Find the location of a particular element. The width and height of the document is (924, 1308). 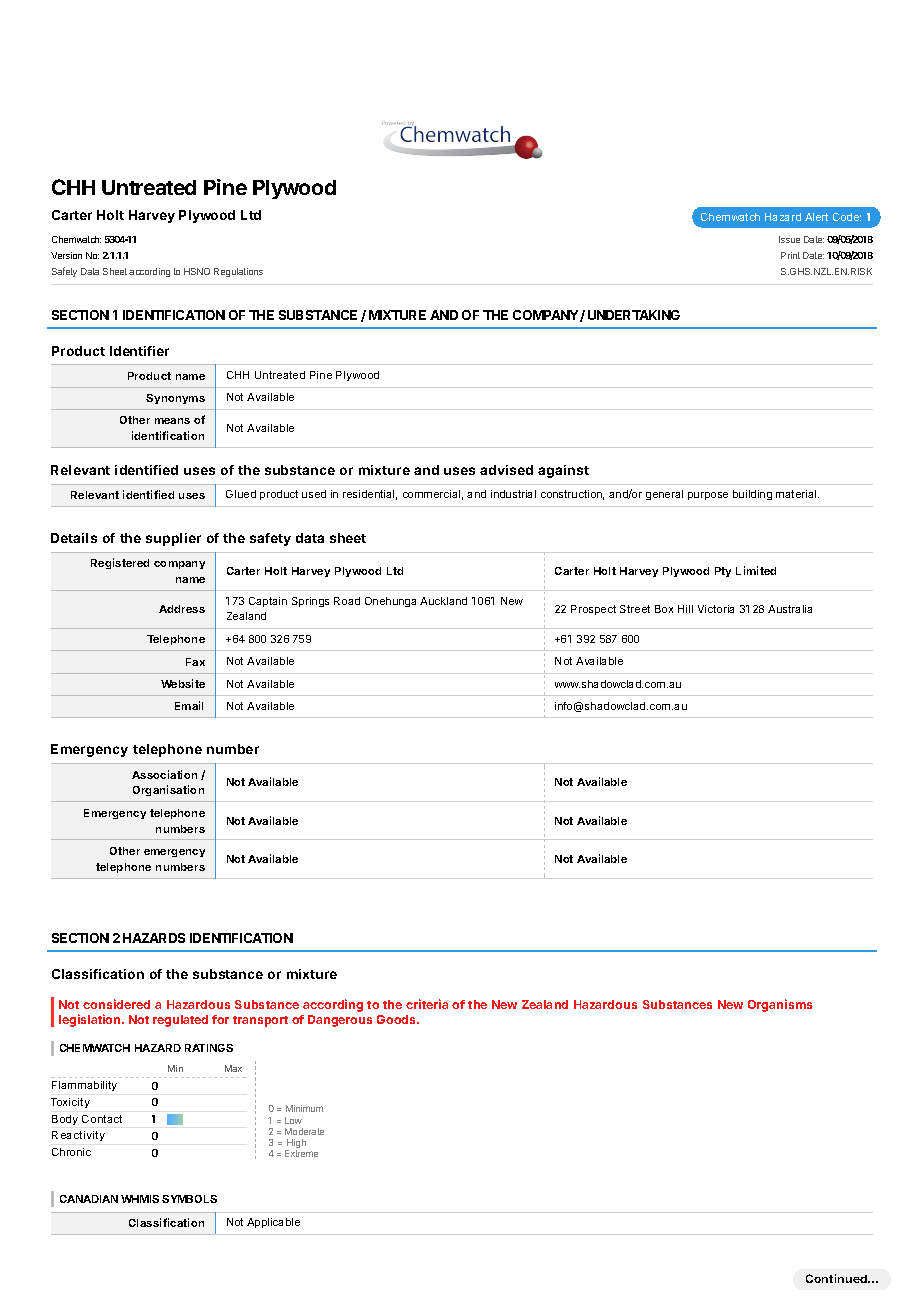

considered is located at coordinates (116, 1004).
